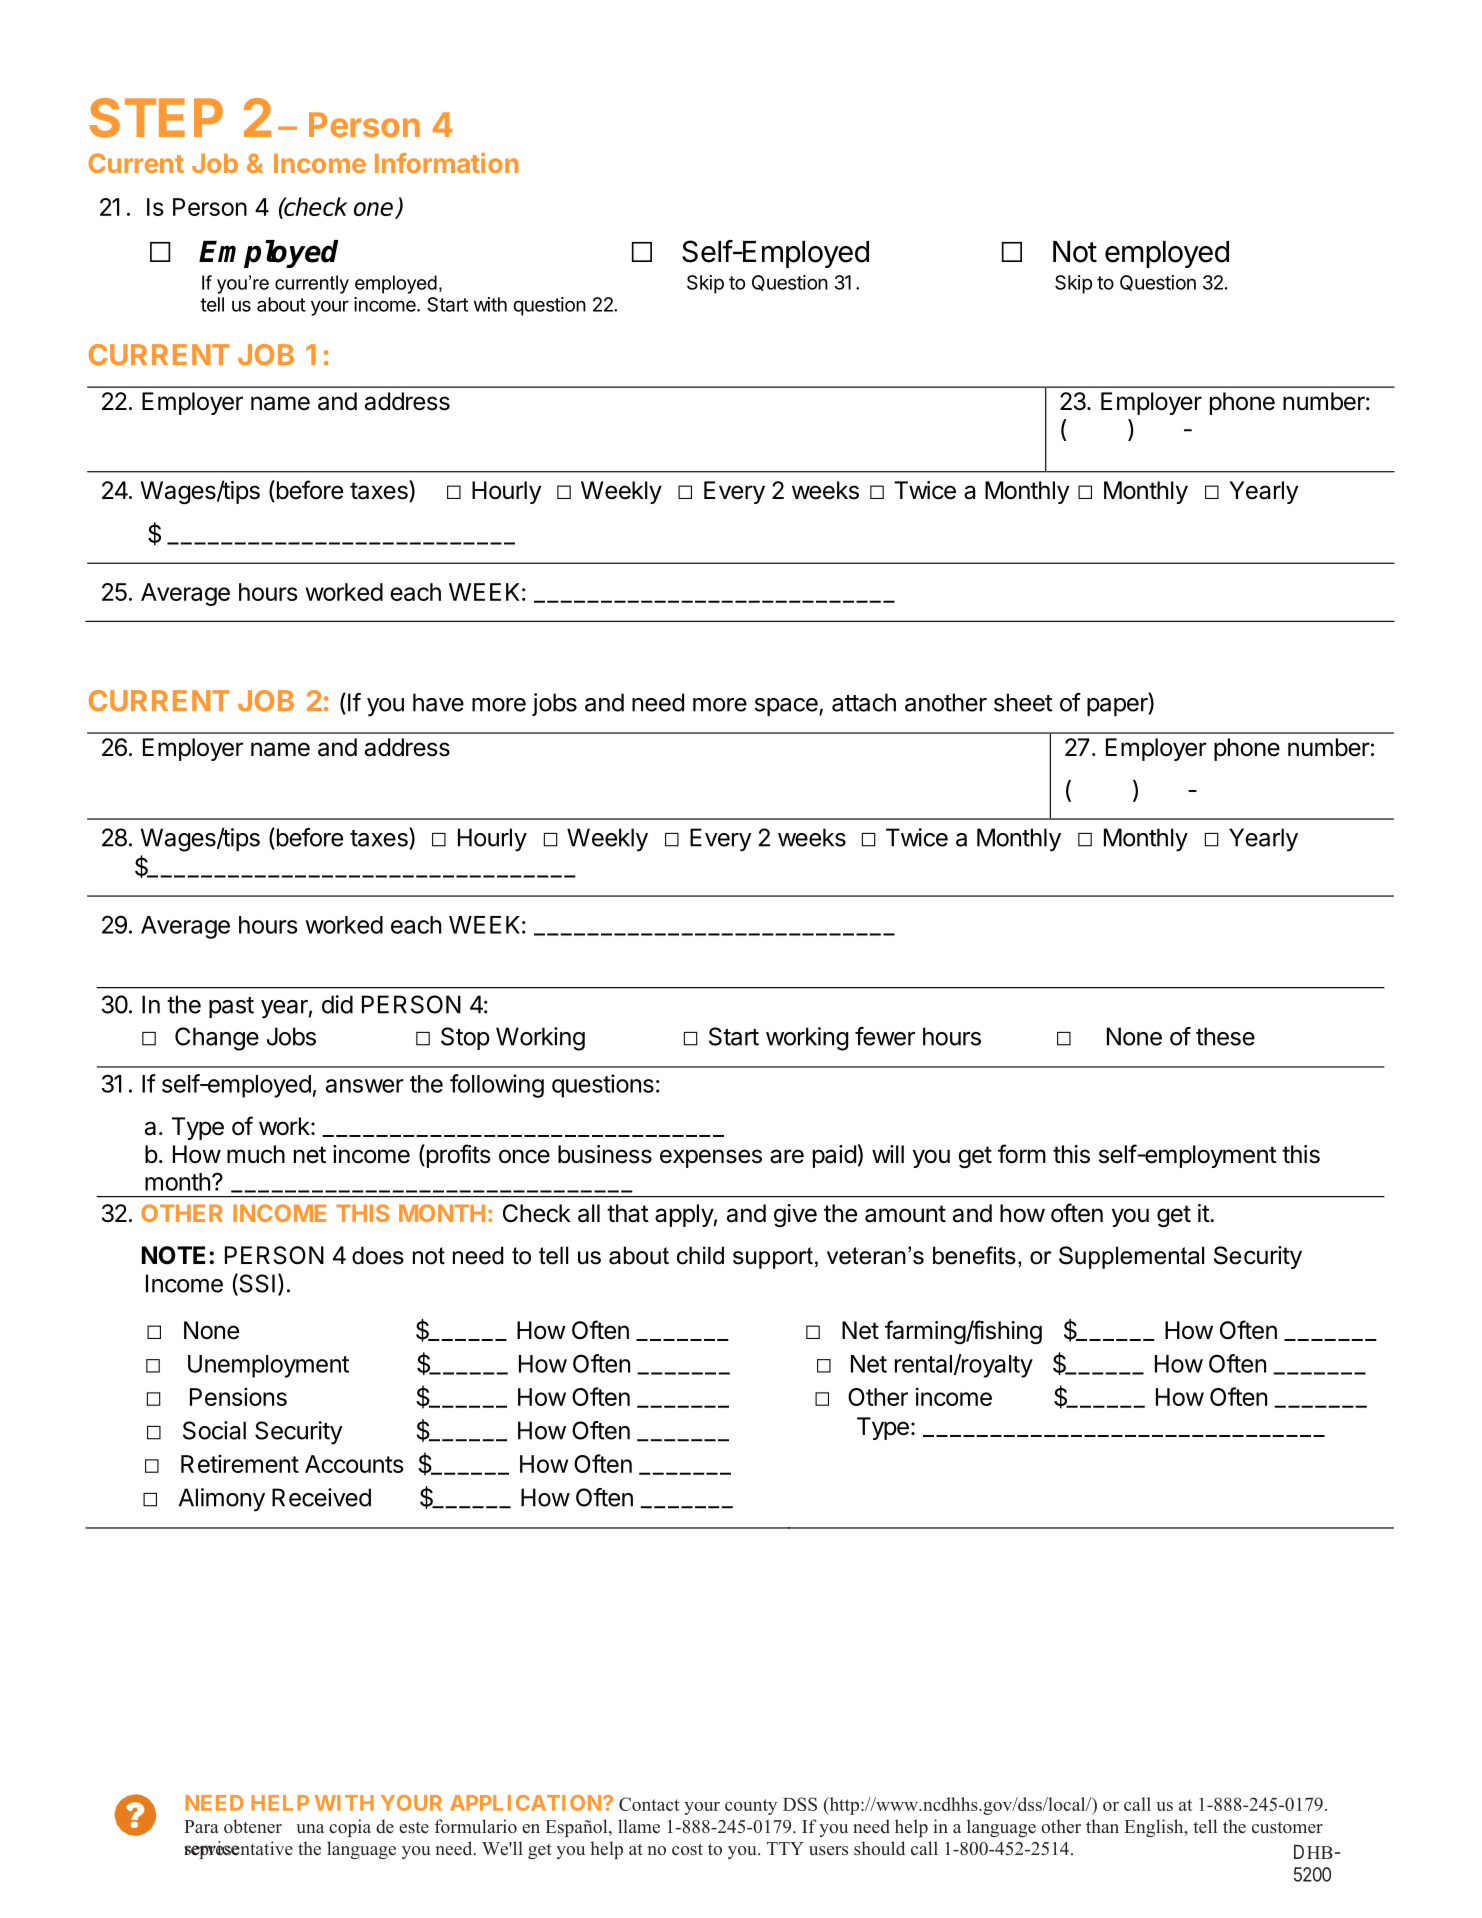 The width and height of the screenshot is (1482, 1918). Describe the element at coordinates (337, 1004) in the screenshot. I see `did` at that location.
